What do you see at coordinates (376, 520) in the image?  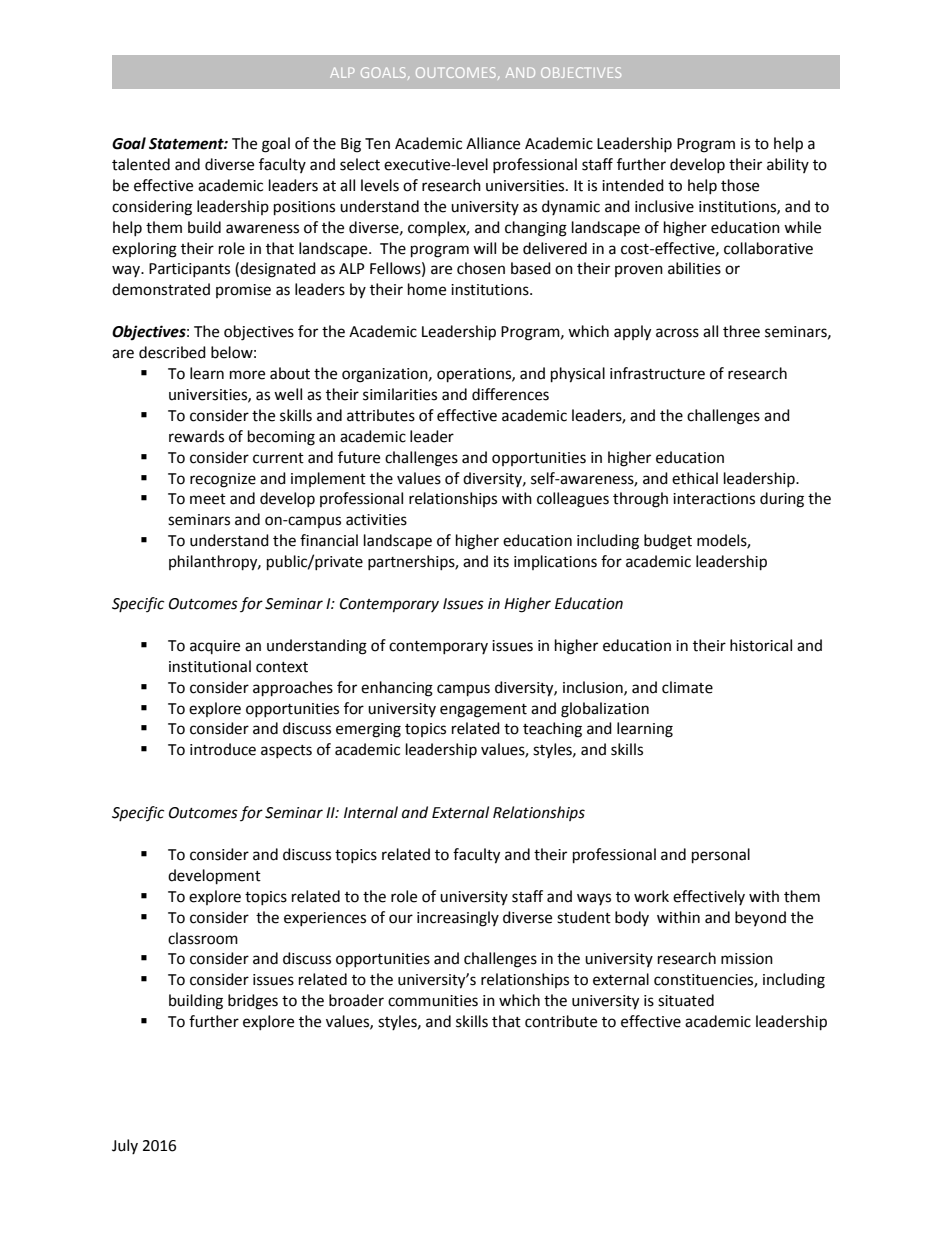 I see `activities` at bounding box center [376, 520].
